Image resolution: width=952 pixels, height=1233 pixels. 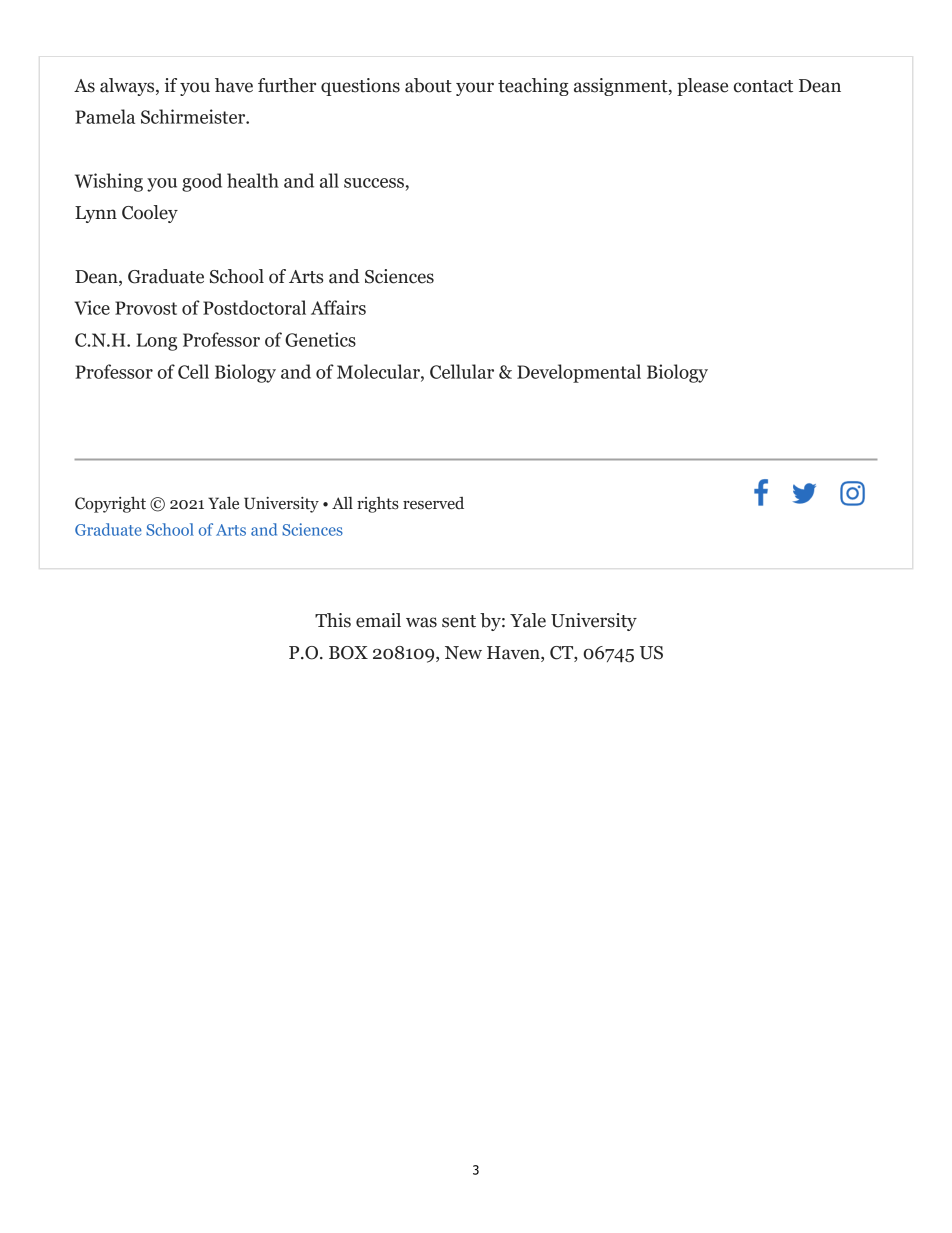 I want to click on Long, so click(x=156, y=342).
